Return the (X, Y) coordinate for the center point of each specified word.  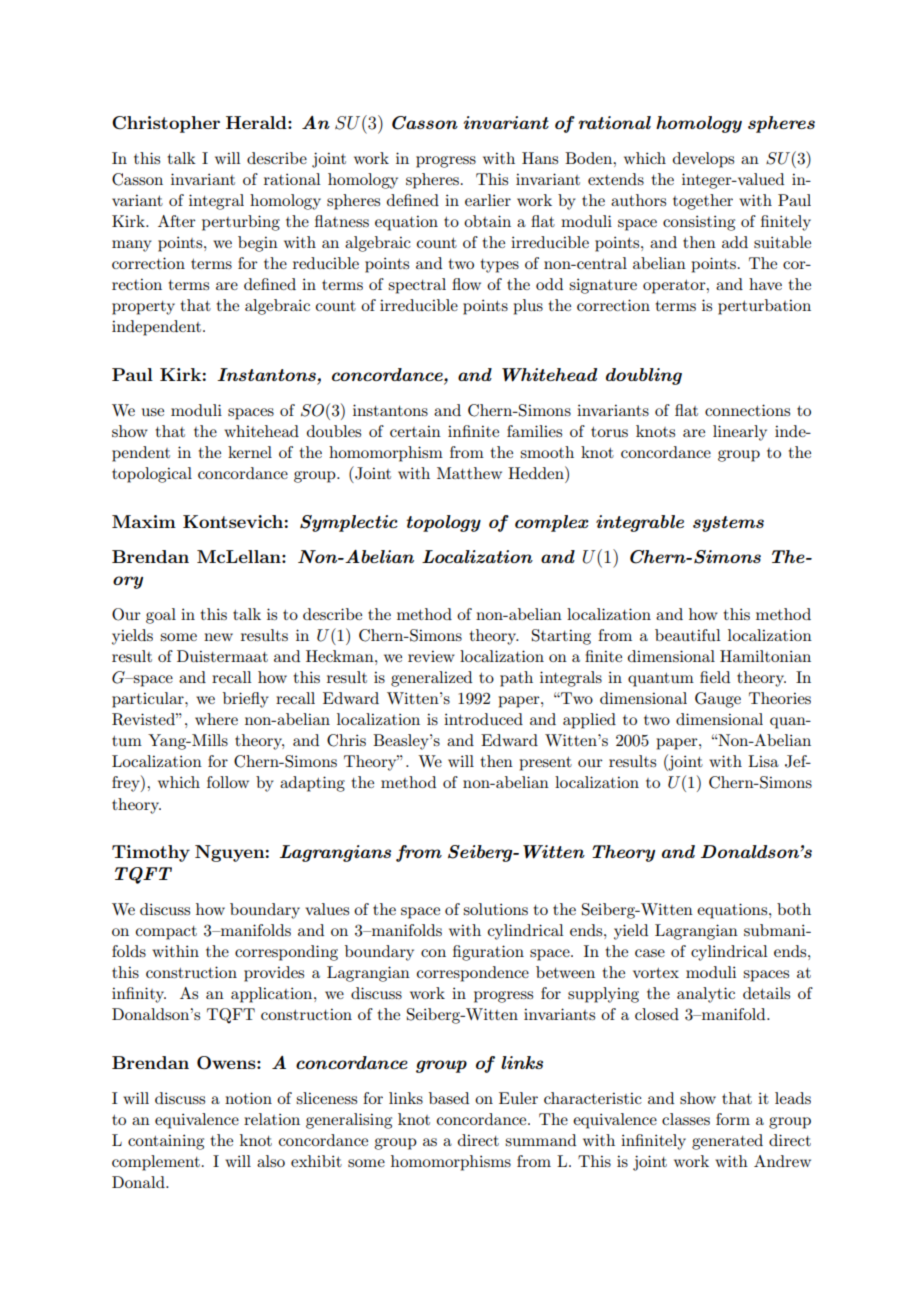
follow (228, 782)
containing (166, 1142)
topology (443, 523)
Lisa (763, 761)
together (703, 202)
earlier (488, 200)
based (449, 1098)
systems (728, 524)
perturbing (241, 223)
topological (152, 475)
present (545, 764)
